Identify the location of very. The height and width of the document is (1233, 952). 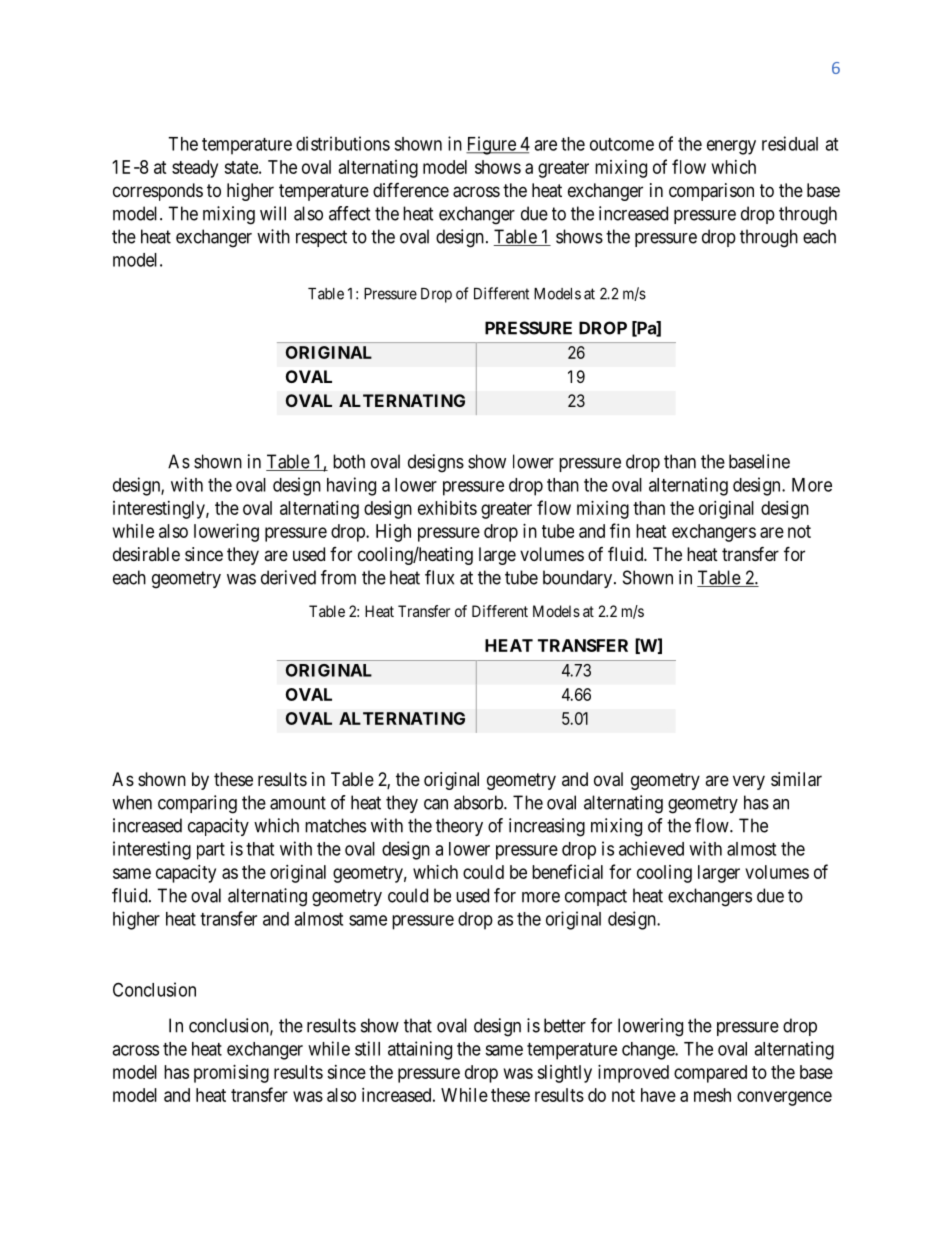
(749, 782).
